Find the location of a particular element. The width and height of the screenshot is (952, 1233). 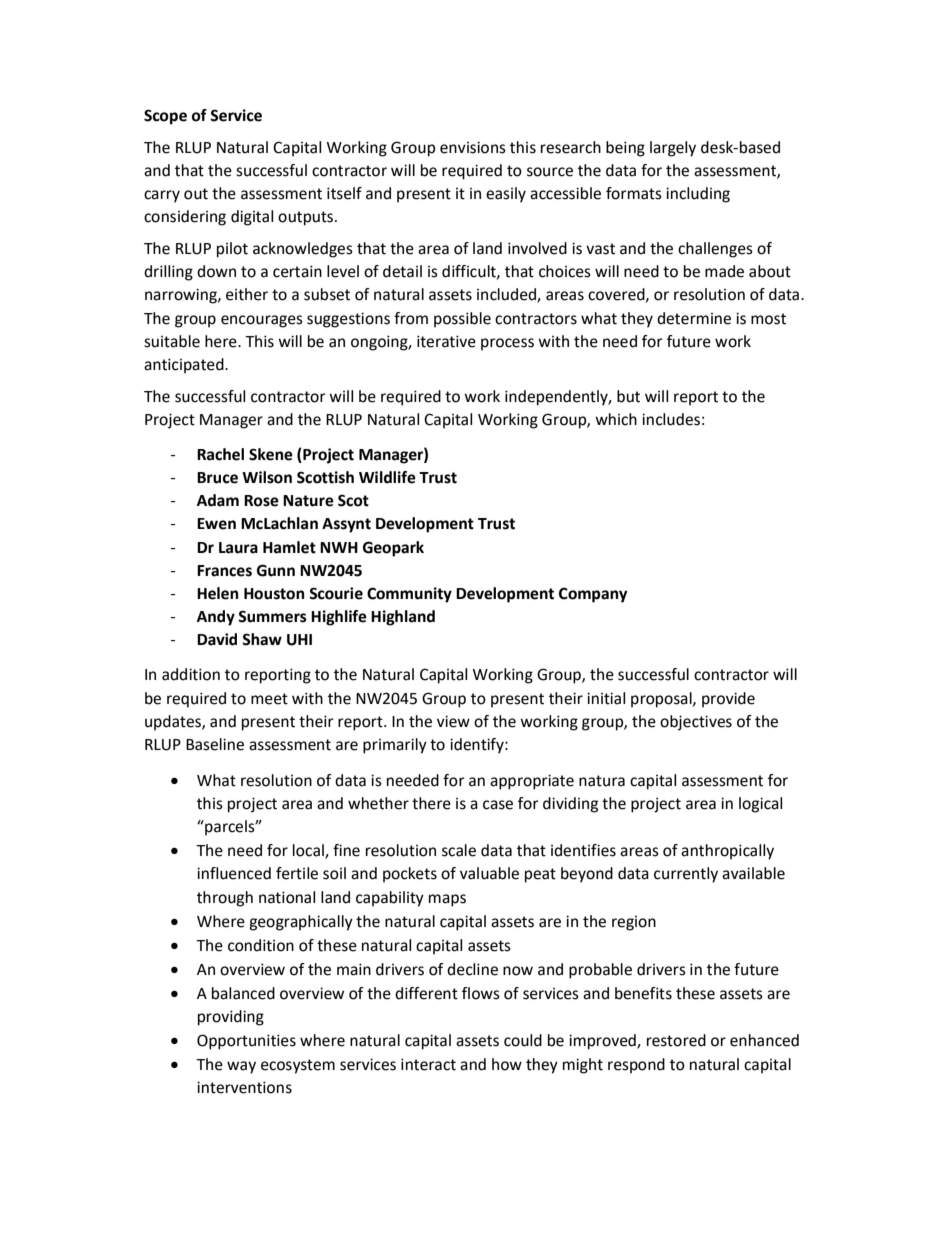

Company is located at coordinates (593, 595).
